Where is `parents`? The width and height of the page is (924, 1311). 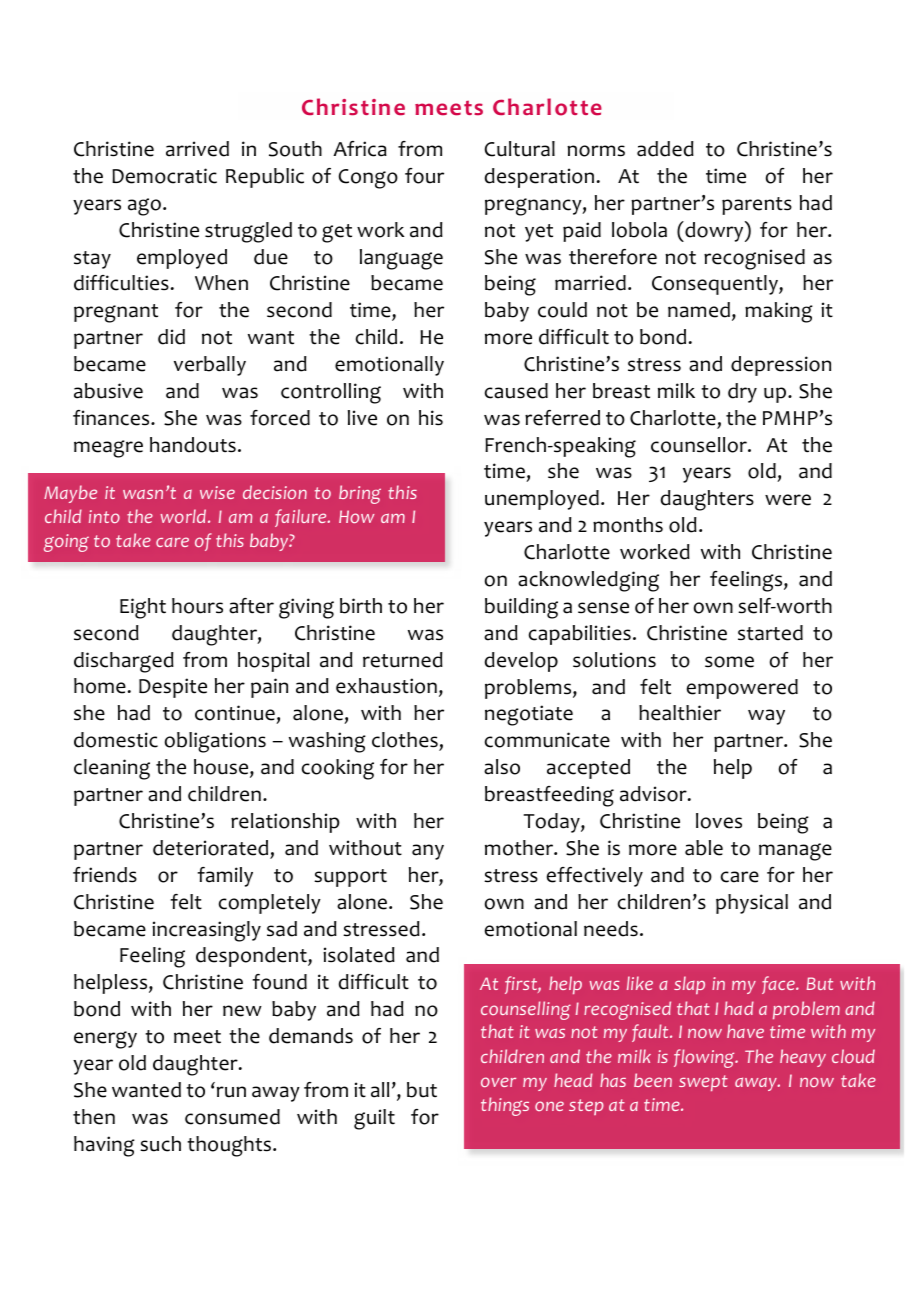
parents is located at coordinates (757, 206).
